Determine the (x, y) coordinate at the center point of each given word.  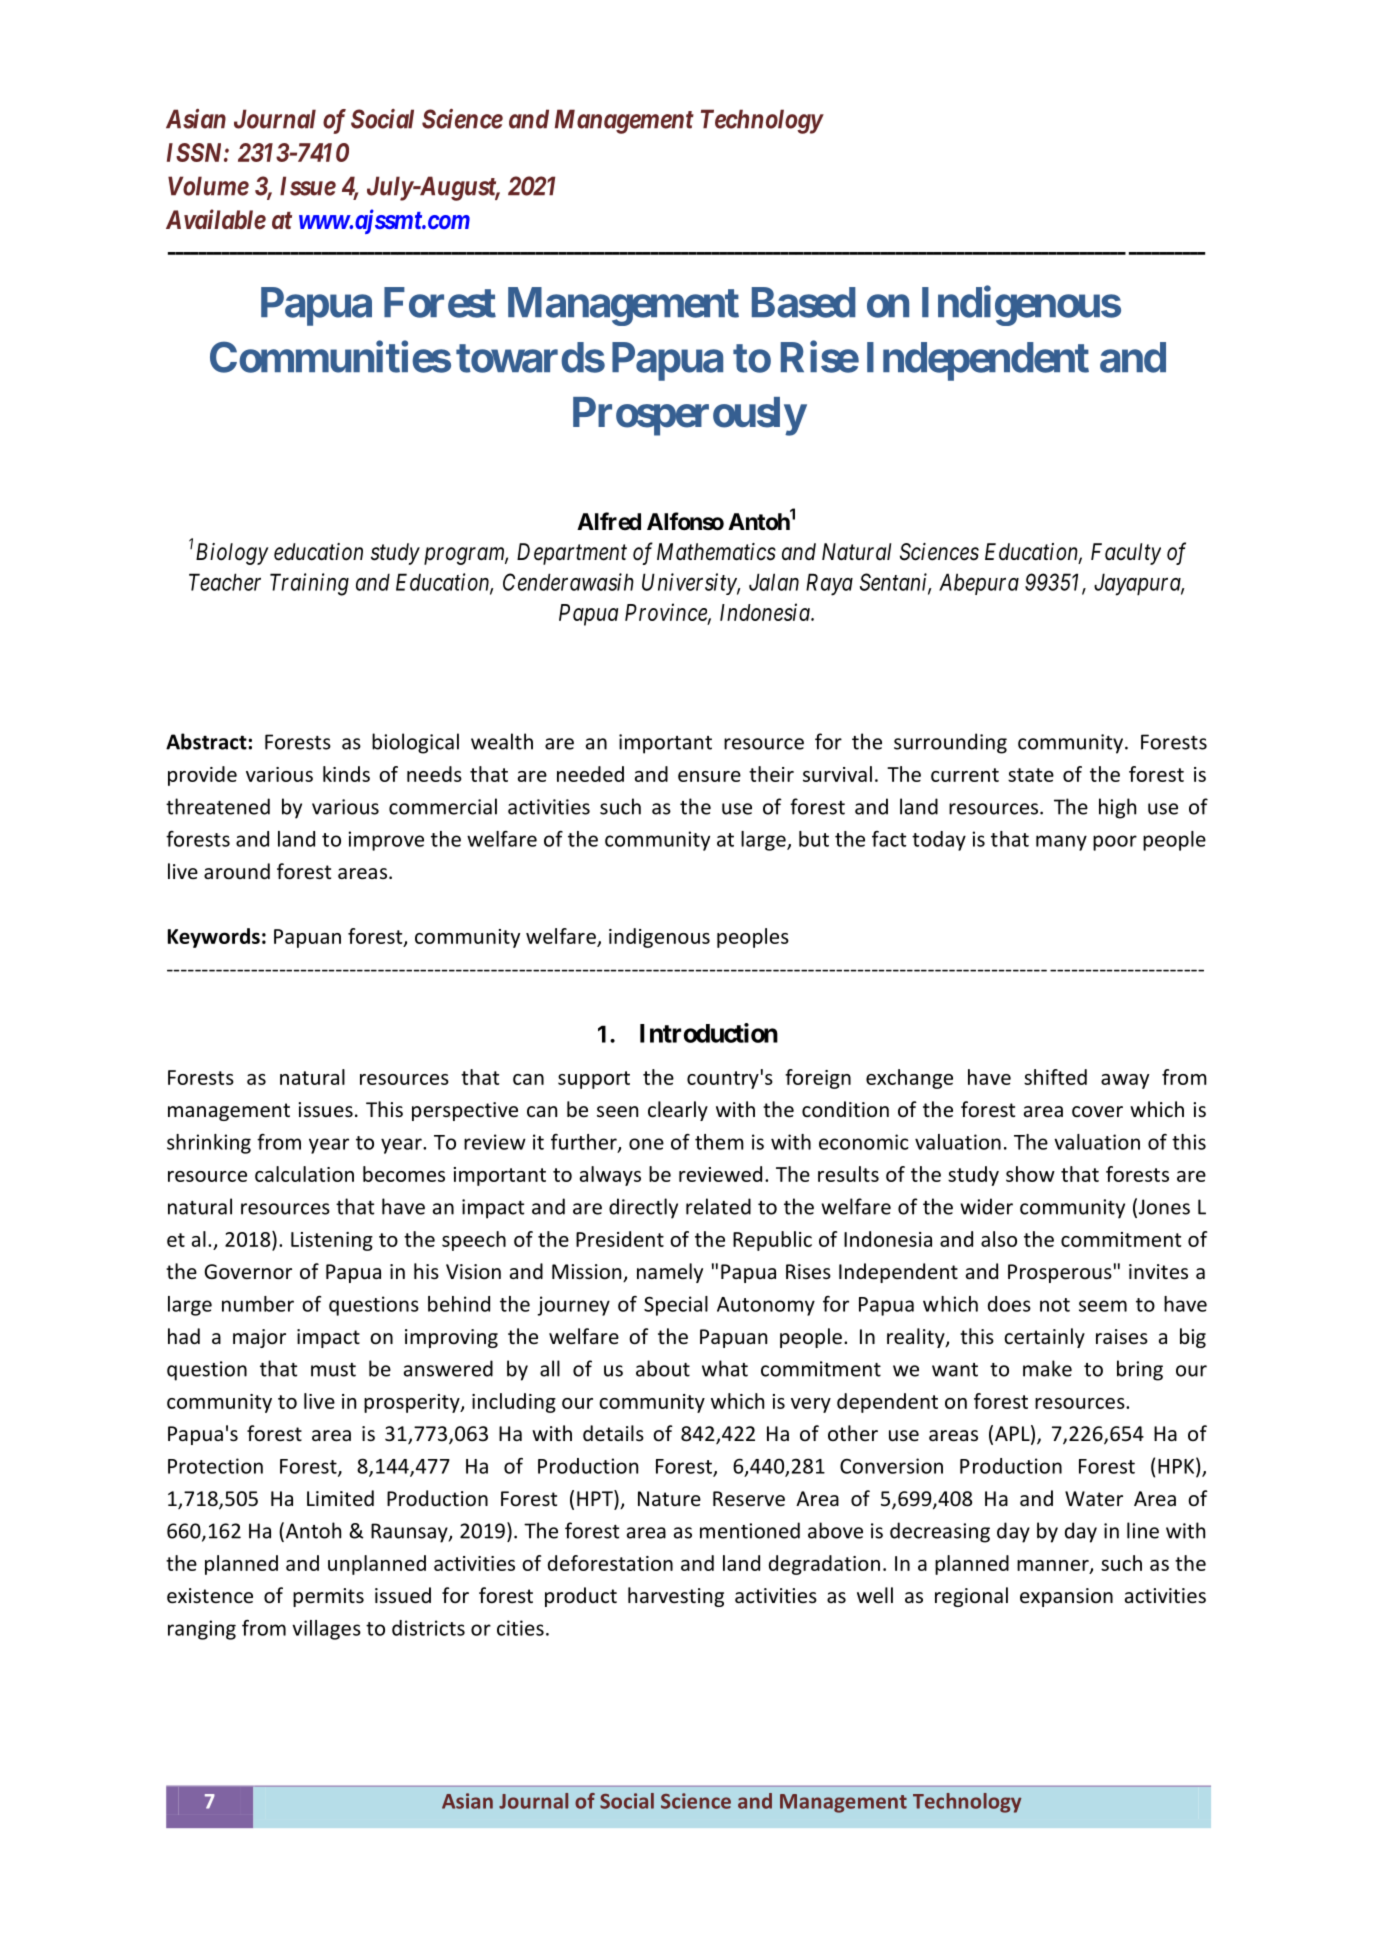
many (1061, 843)
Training (309, 584)
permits (328, 1597)
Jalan (774, 582)
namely (670, 1273)
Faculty (1126, 554)
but (814, 839)
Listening (332, 1241)
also (999, 1239)
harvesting (676, 1597)
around (237, 871)
